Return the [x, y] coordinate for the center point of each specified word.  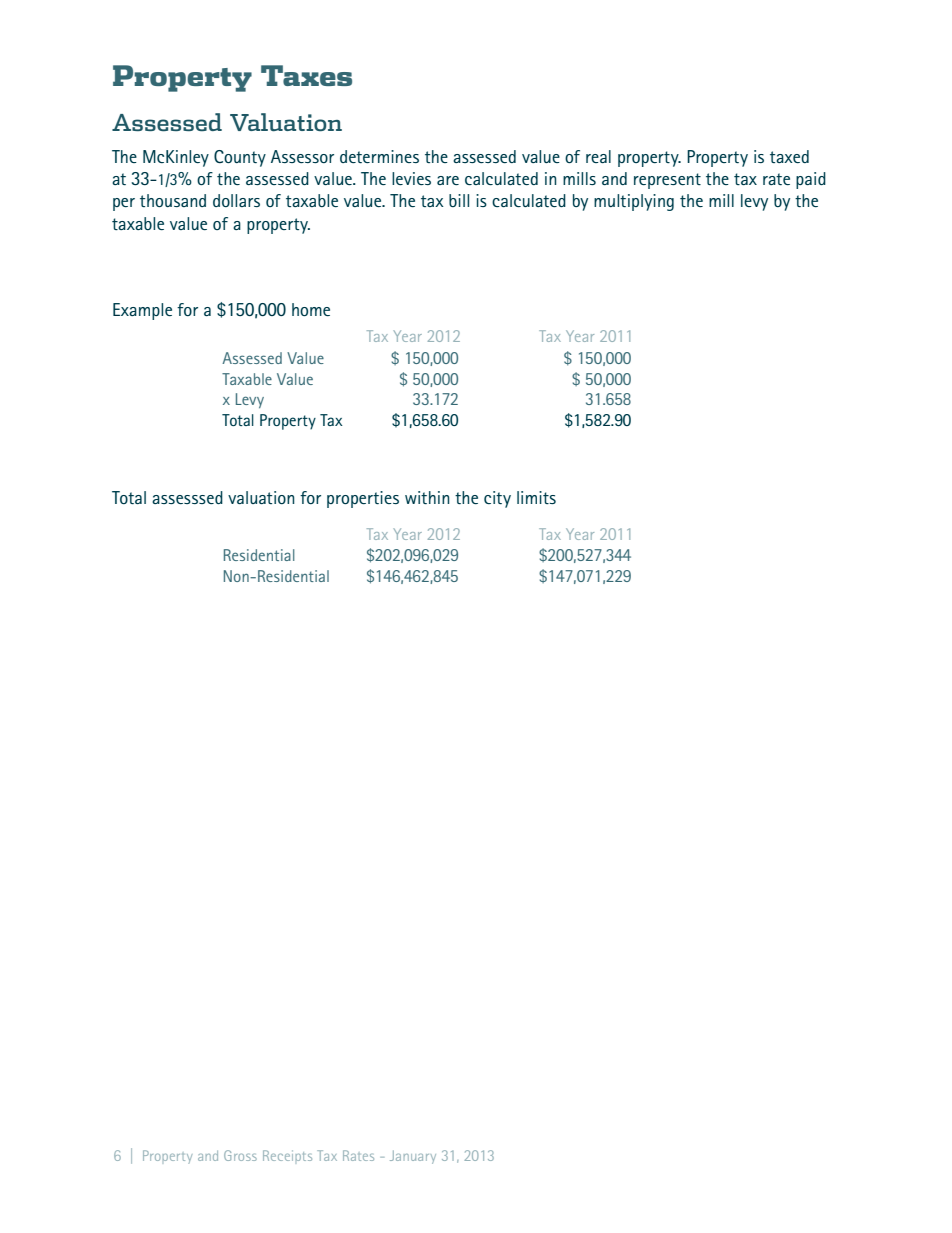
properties [363, 499]
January [413, 1157]
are [448, 180]
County [240, 158]
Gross [240, 1155]
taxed [789, 156]
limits [536, 497]
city [497, 499]
